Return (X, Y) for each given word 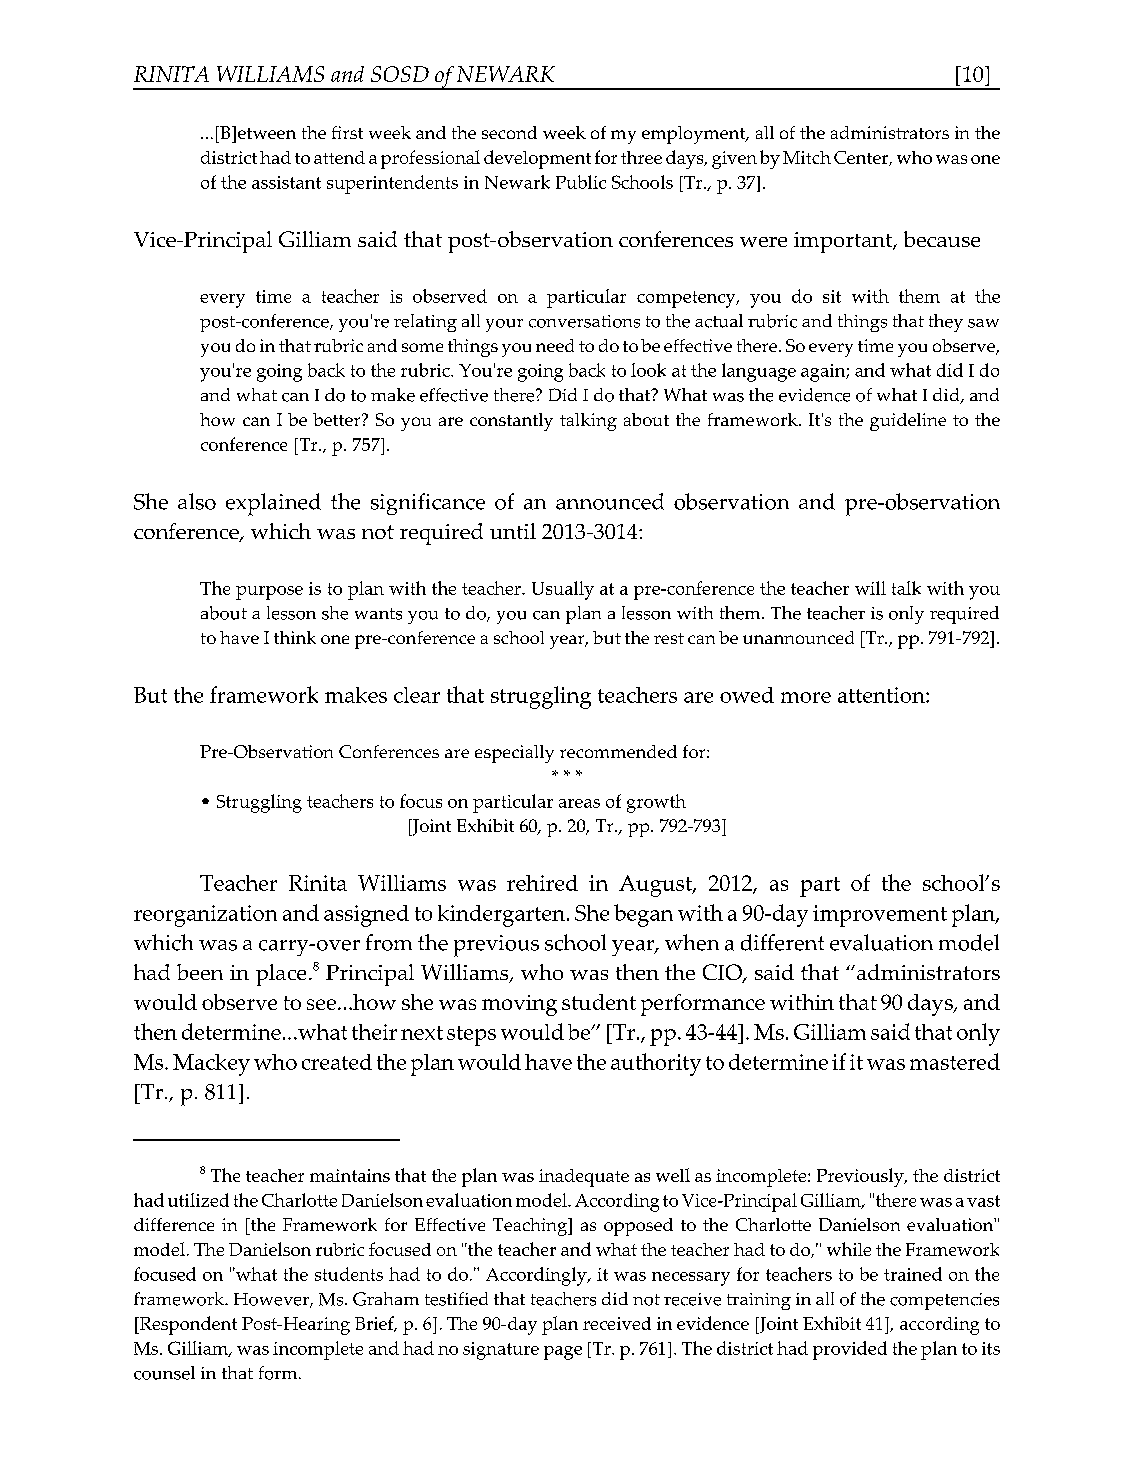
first (347, 132)
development (537, 159)
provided (850, 1350)
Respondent (187, 1325)
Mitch (807, 157)
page (563, 1353)
